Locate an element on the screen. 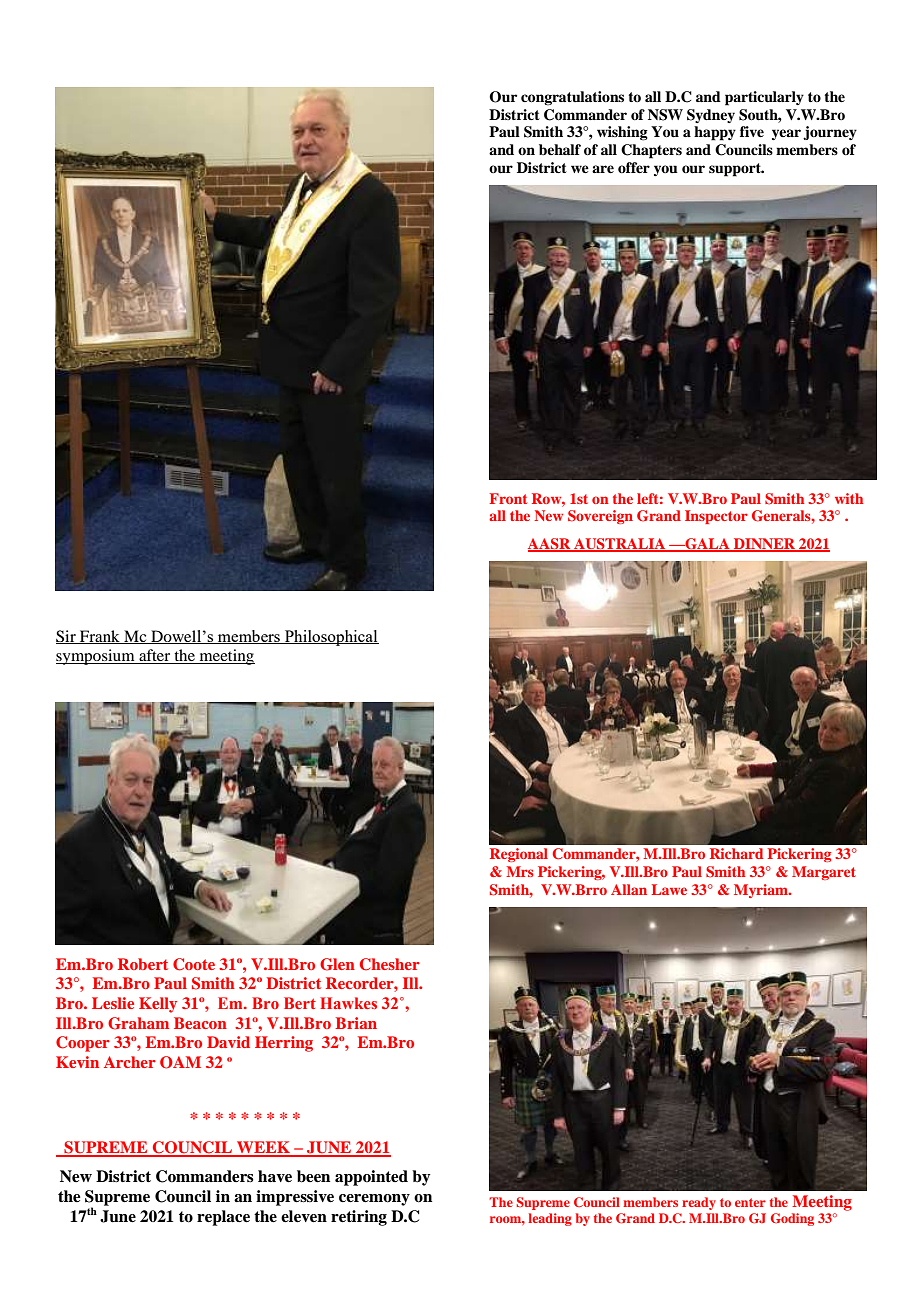  congratulations is located at coordinates (572, 98).
